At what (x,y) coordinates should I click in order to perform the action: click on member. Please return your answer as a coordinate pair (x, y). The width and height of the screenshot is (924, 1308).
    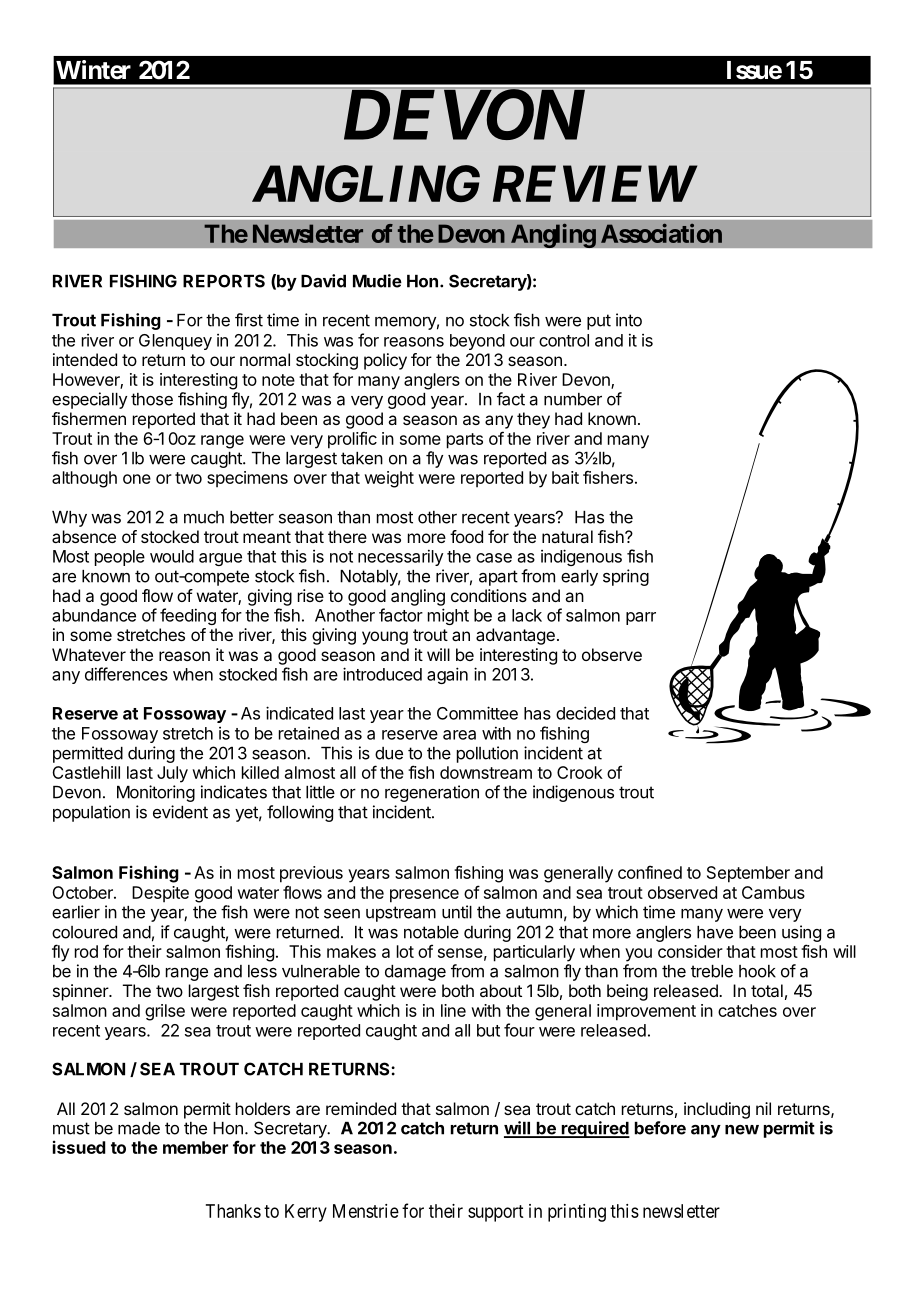
    Looking at the image, I should click on (195, 1147).
